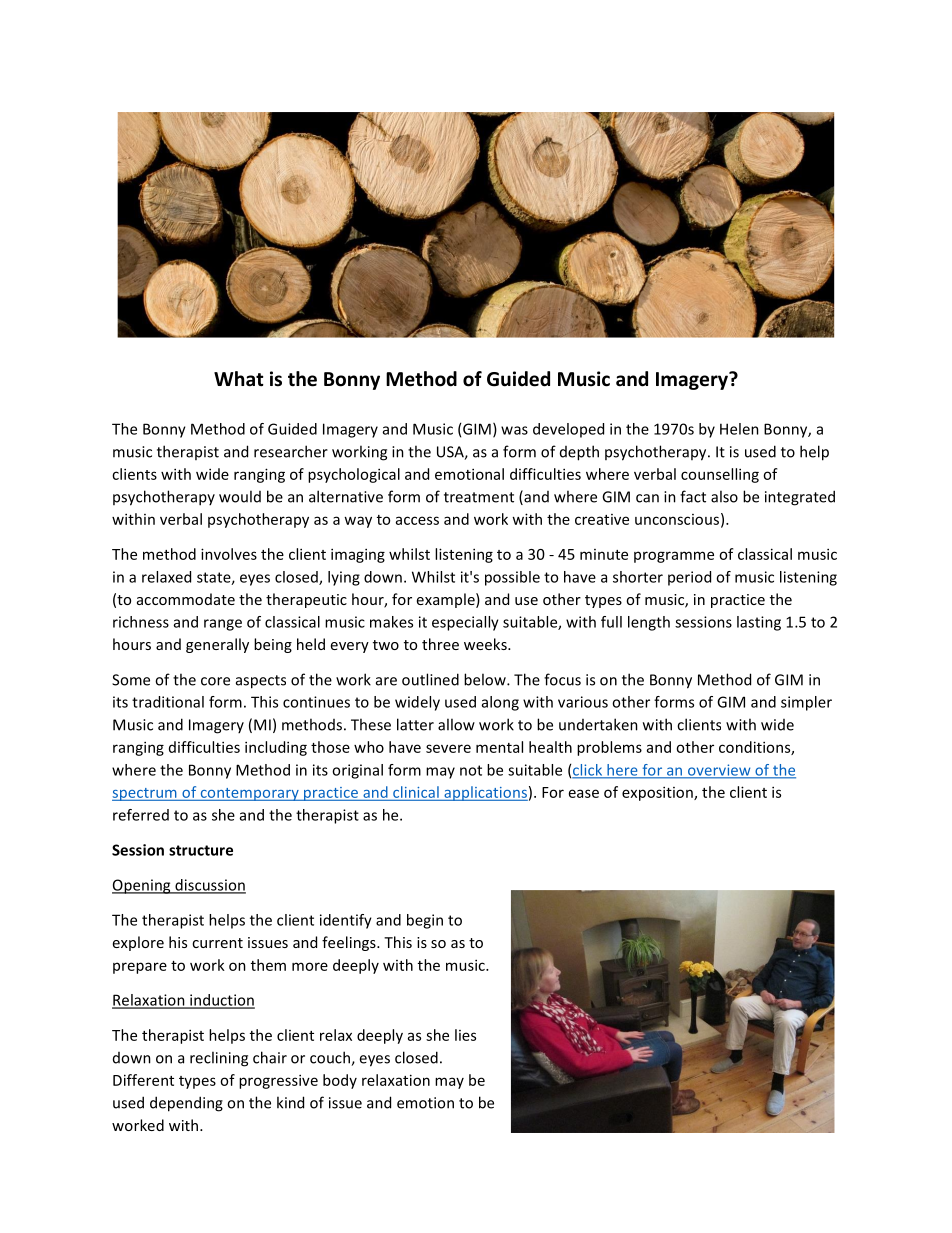  I want to click on was, so click(514, 430).
